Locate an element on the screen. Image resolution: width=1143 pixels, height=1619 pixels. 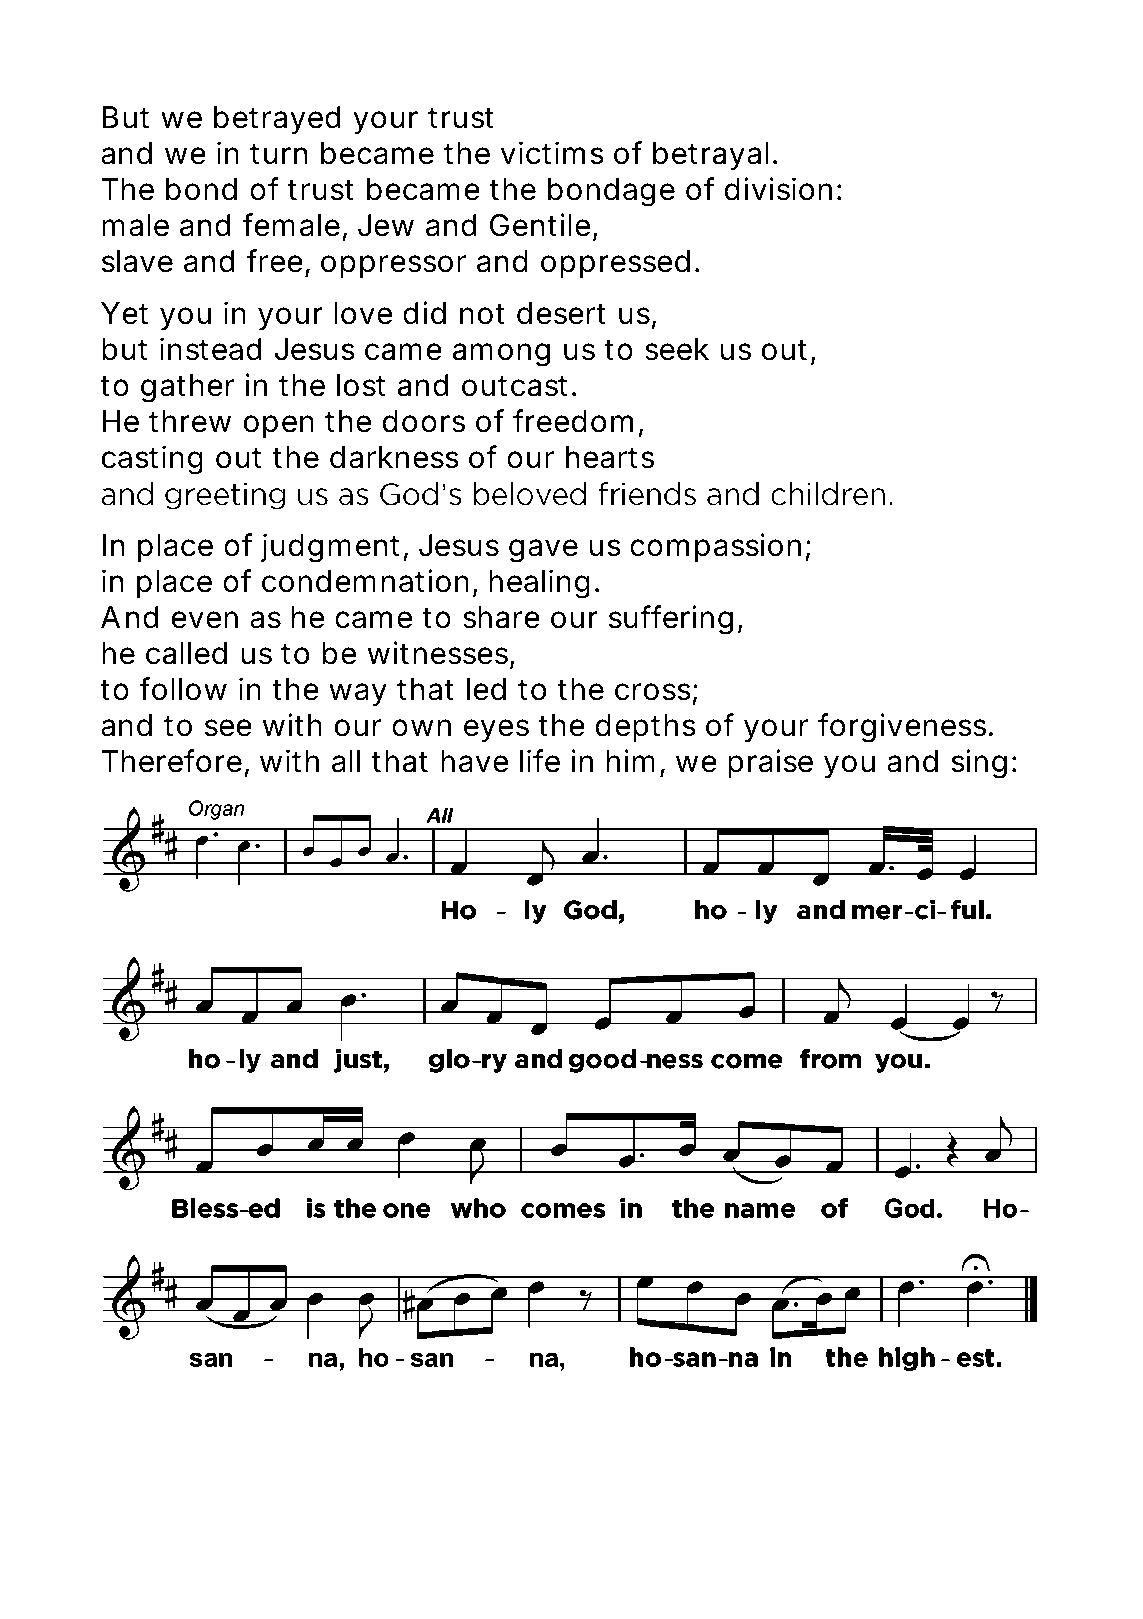
life is located at coordinates (540, 761).
